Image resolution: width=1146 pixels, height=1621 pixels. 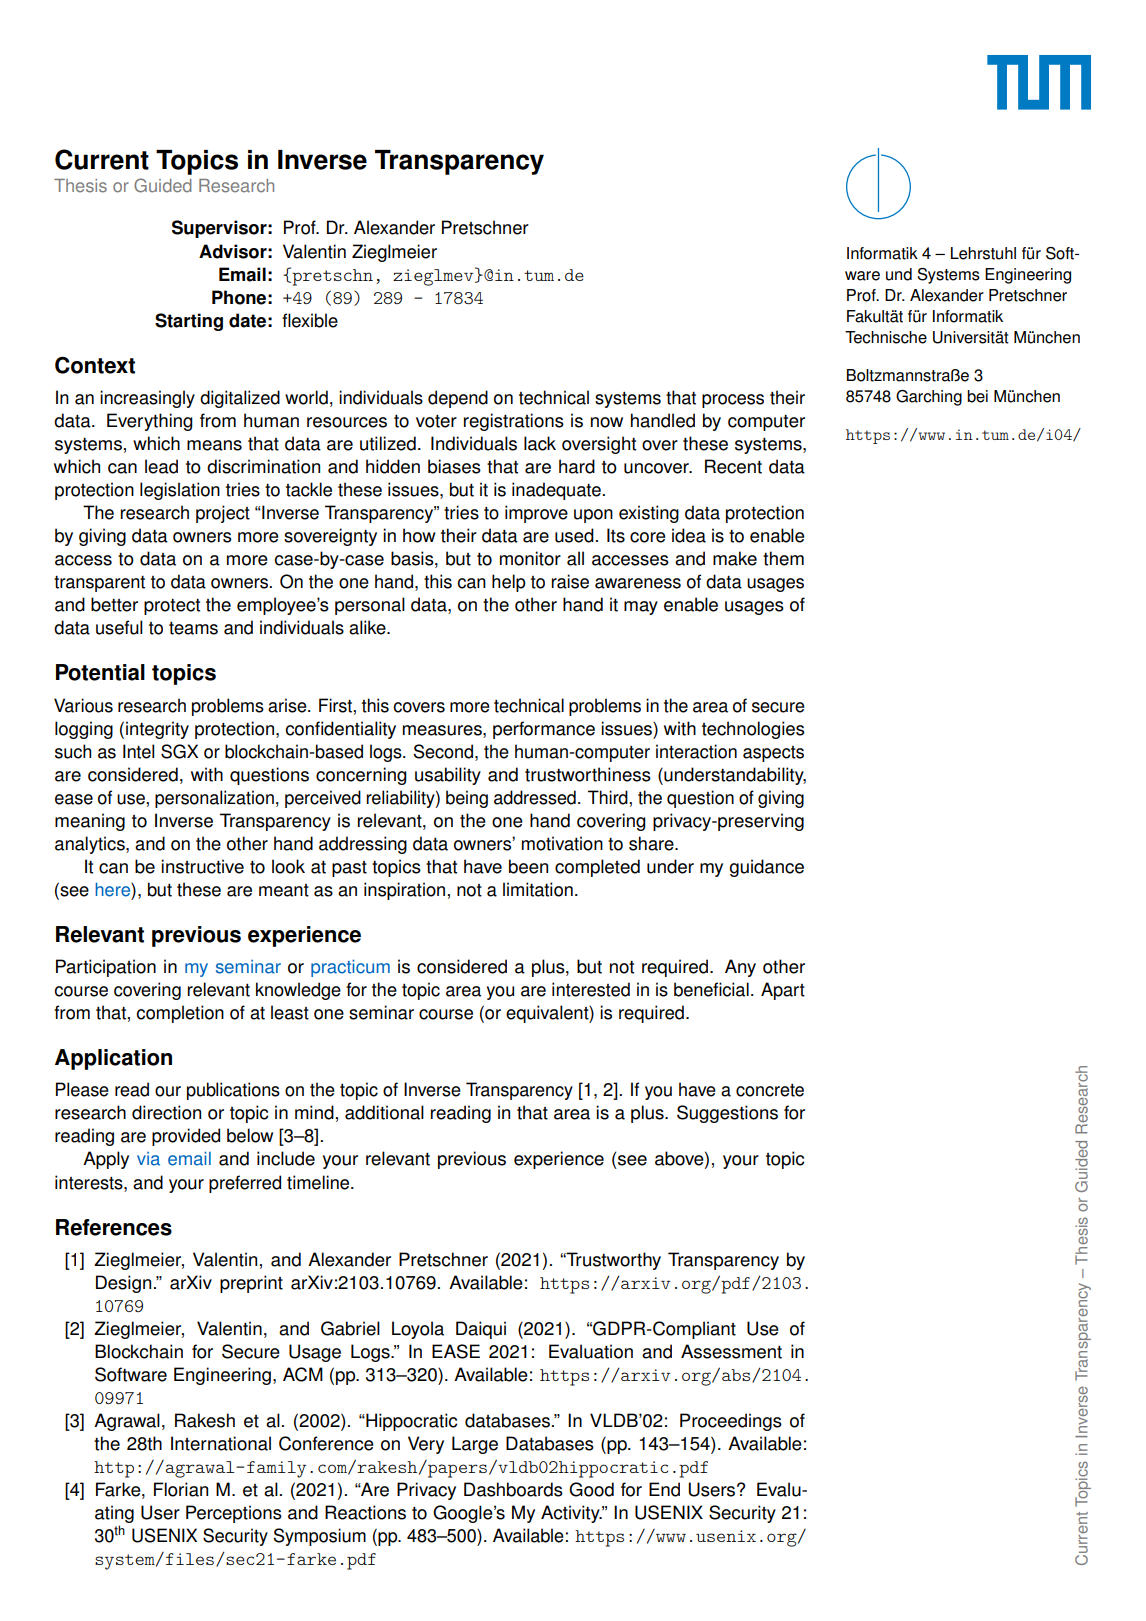 What do you see at coordinates (509, 583) in the screenshot?
I see `help` at bounding box center [509, 583].
